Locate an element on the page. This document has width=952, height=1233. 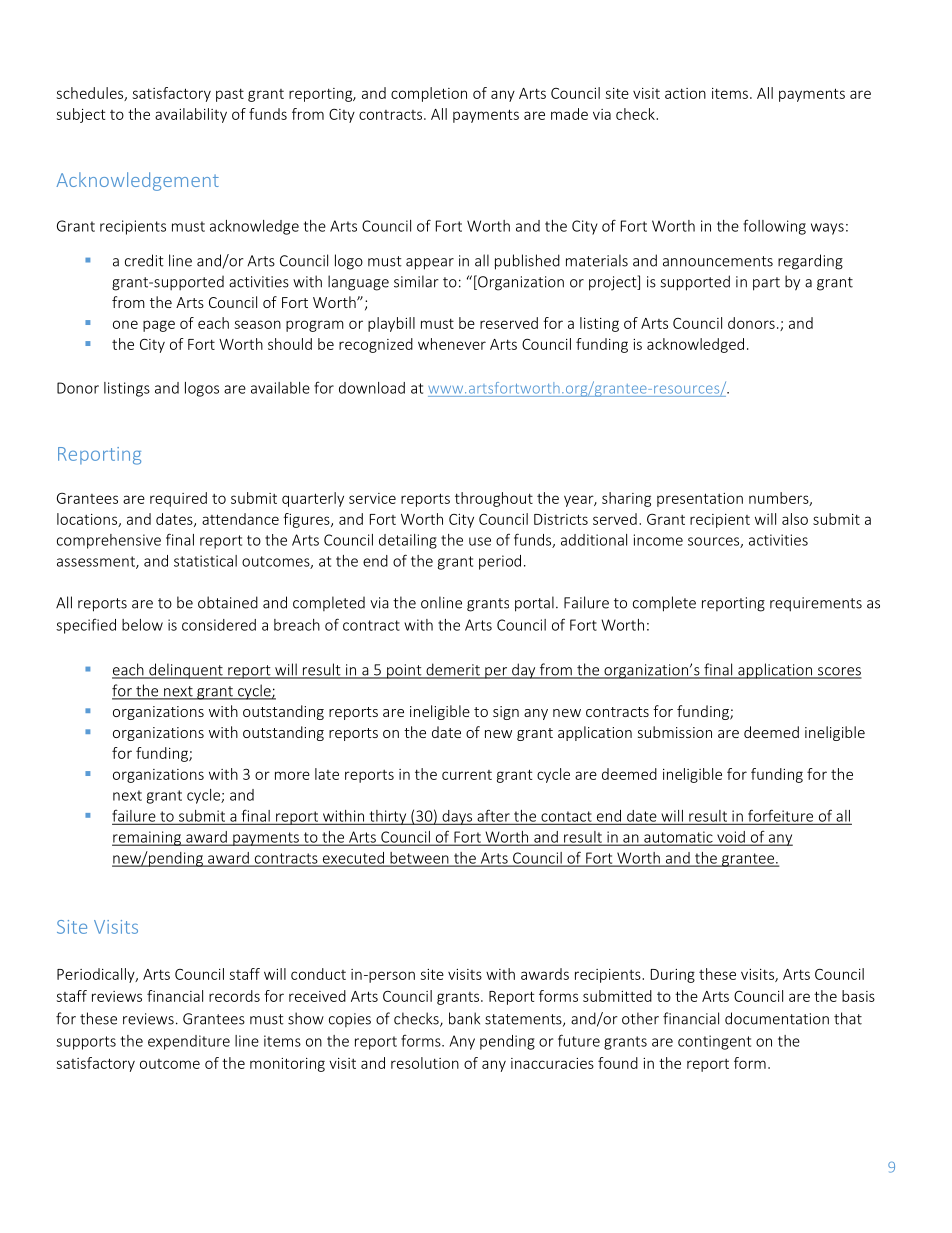
completion is located at coordinates (429, 94).
